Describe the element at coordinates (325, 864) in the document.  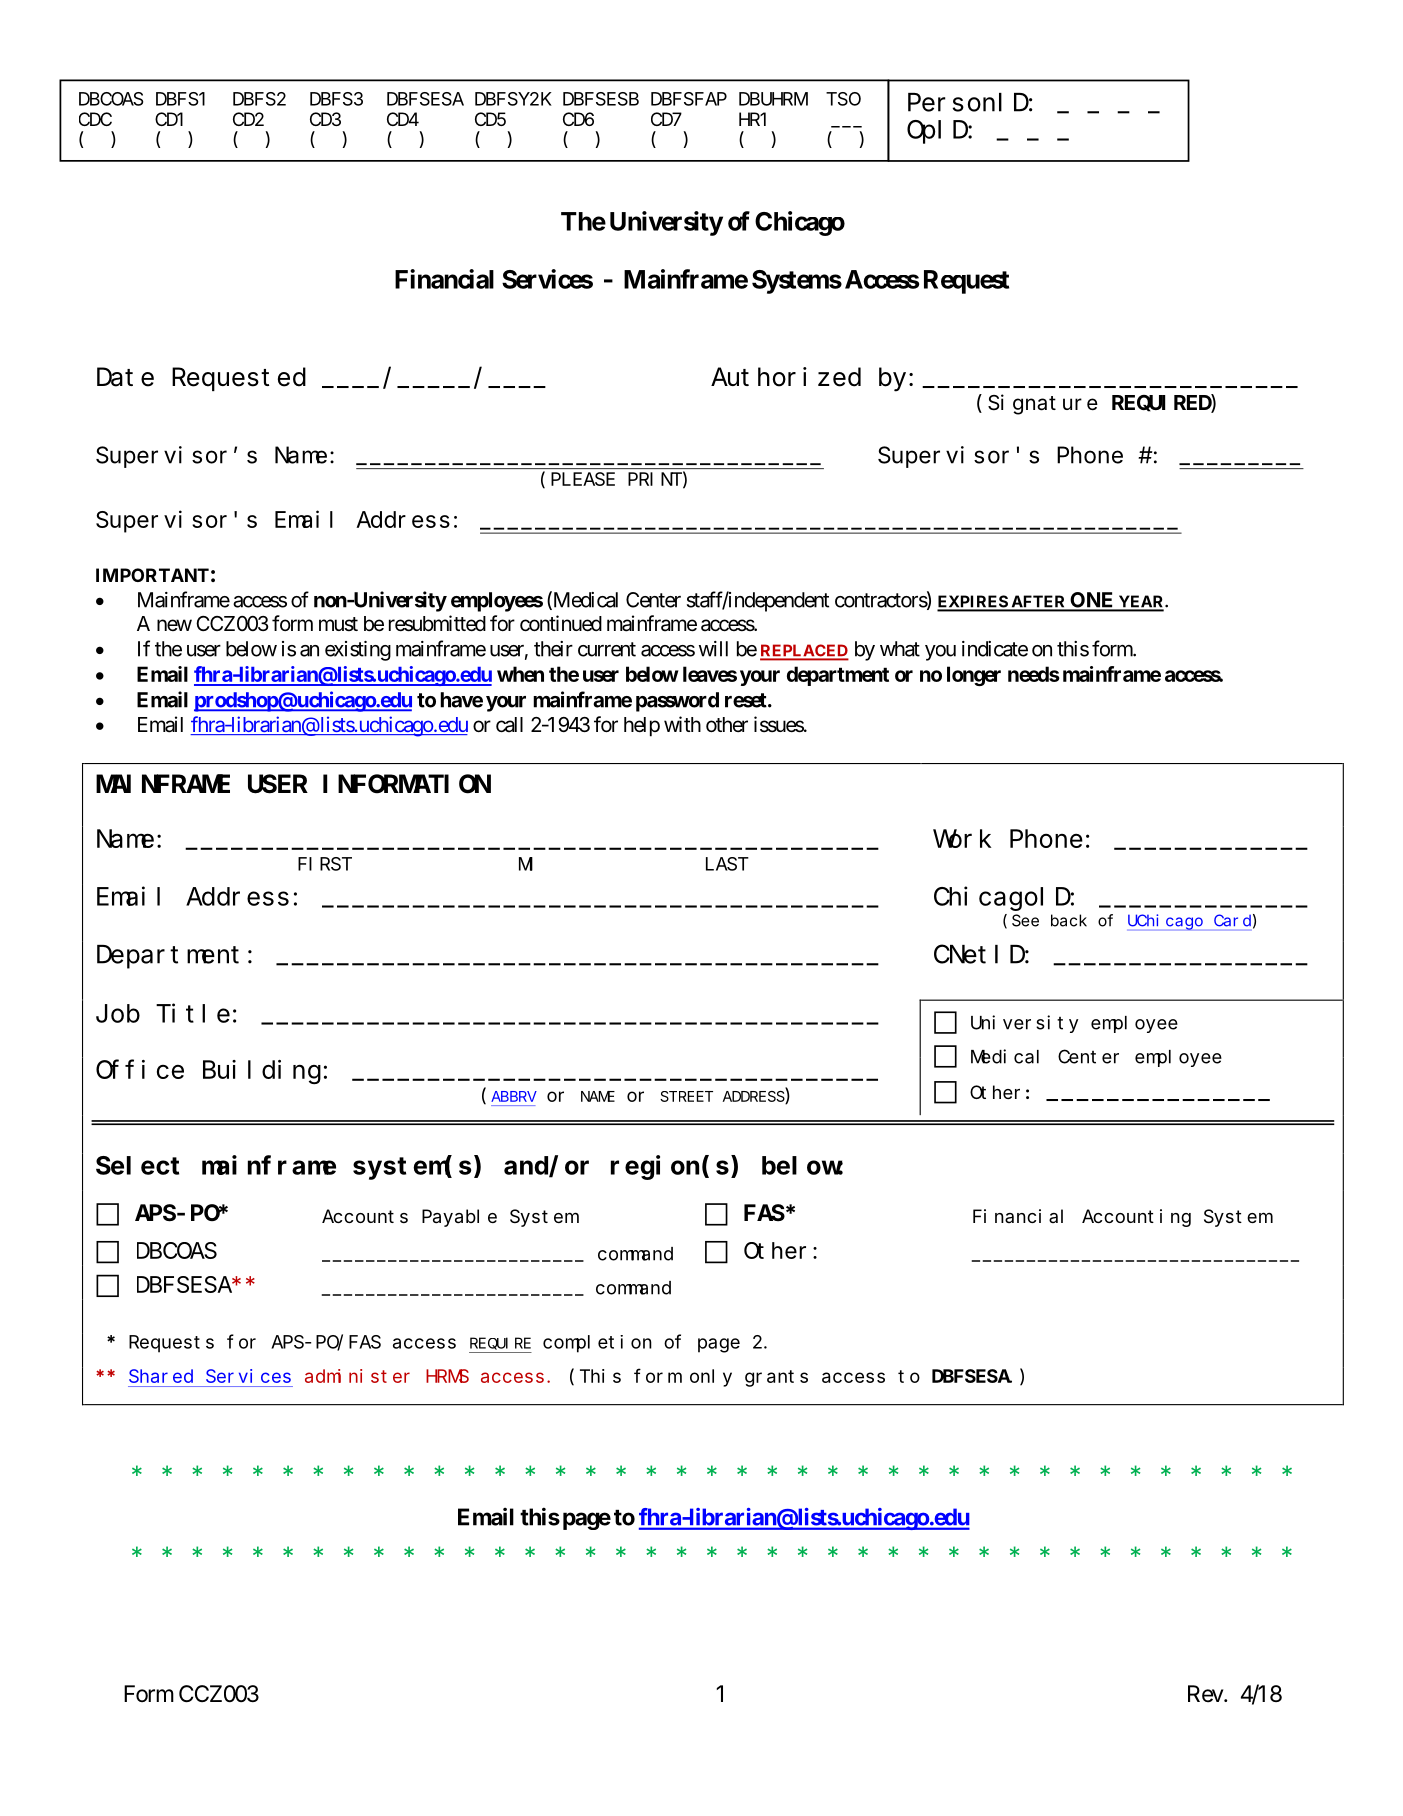
I see `FIRST` at that location.
